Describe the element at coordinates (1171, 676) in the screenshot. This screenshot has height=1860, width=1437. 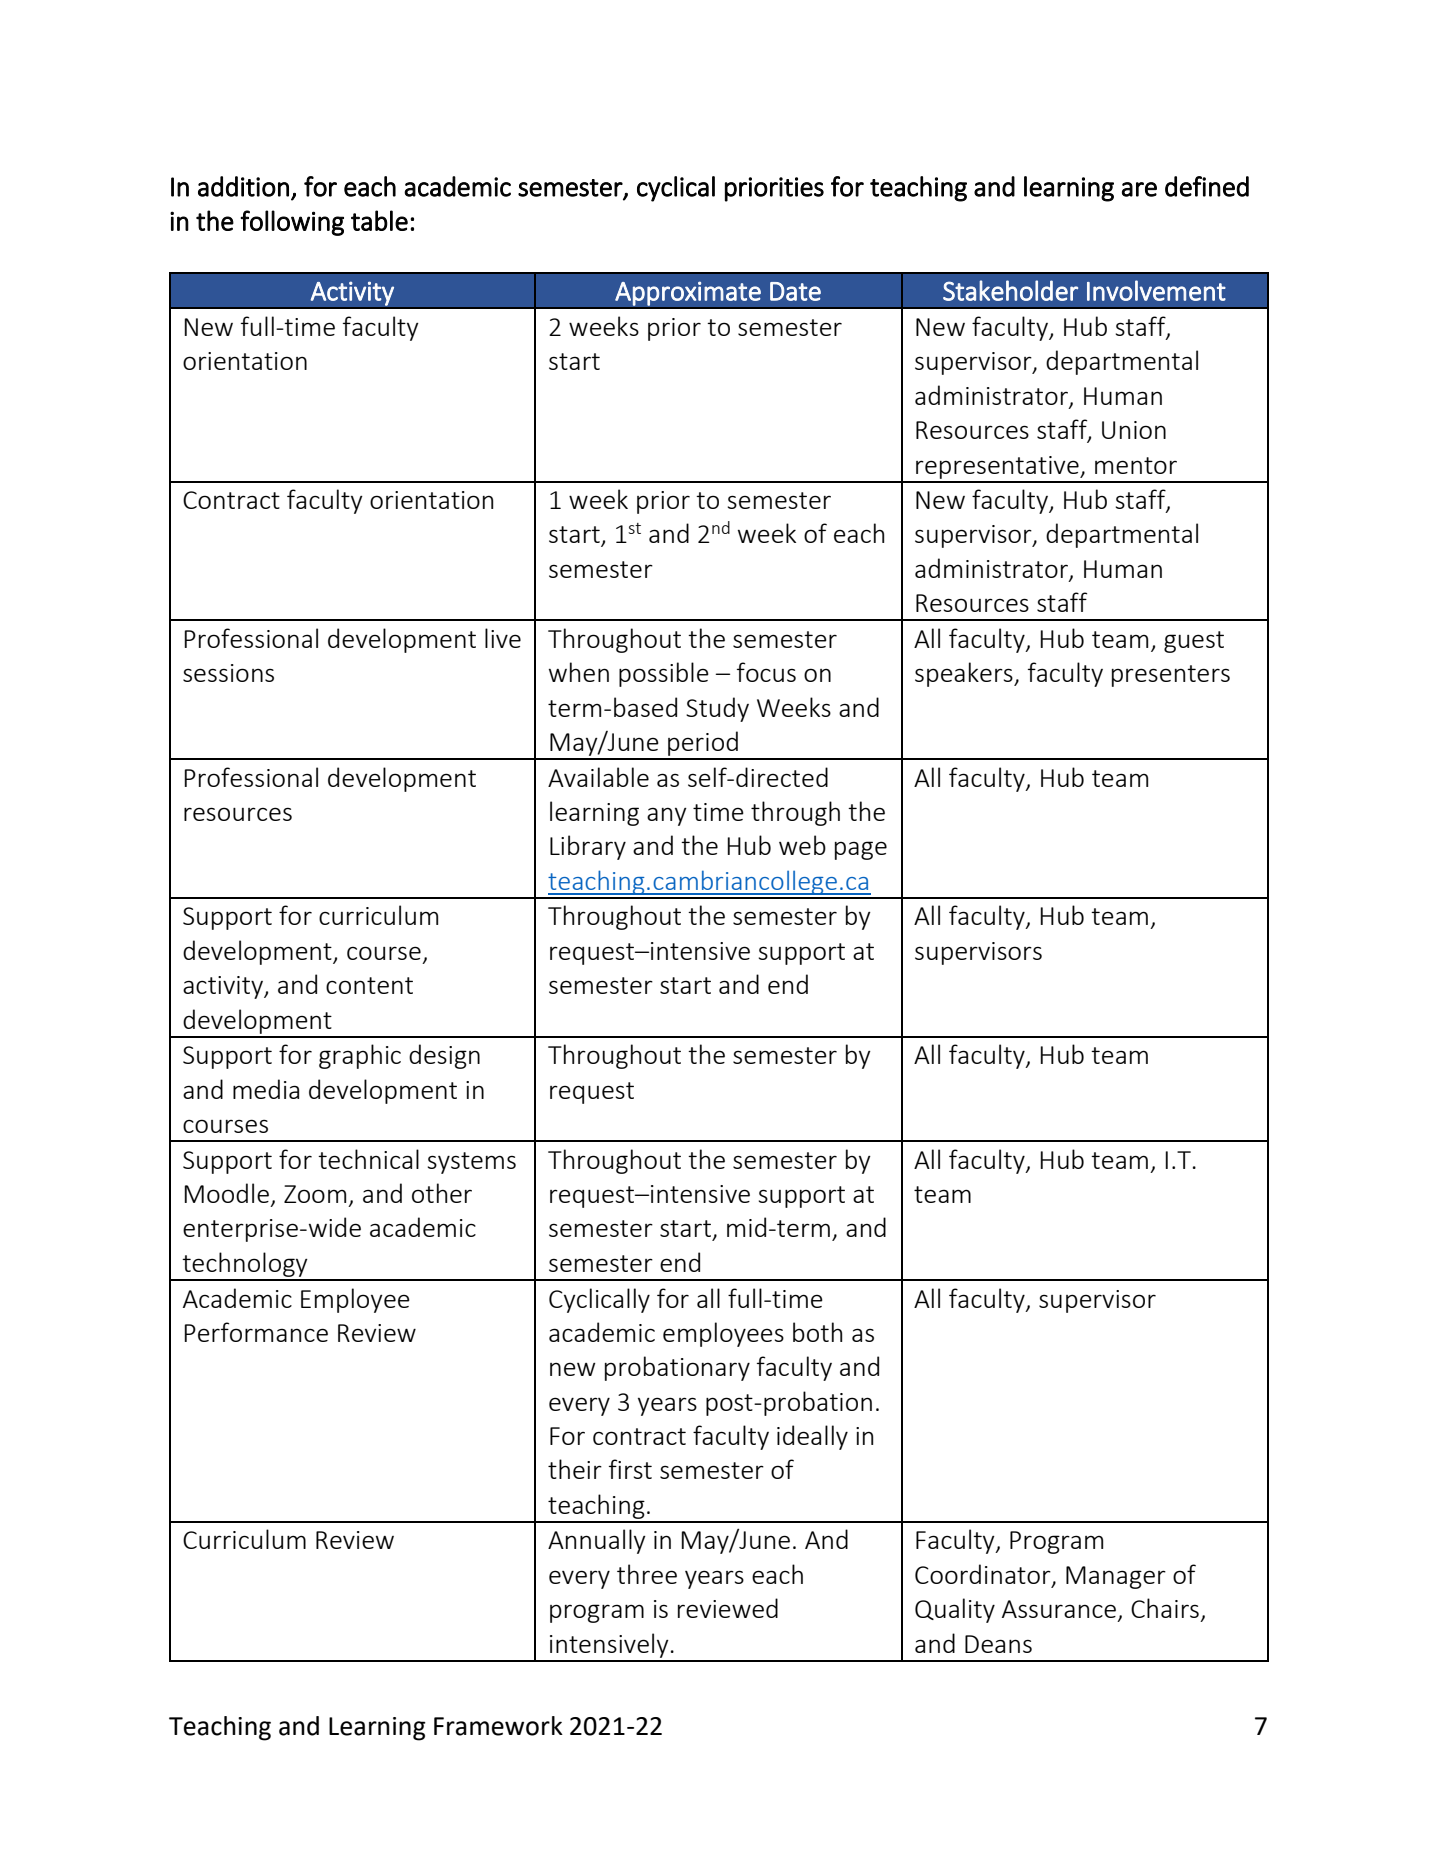
I see `presenters` at that location.
